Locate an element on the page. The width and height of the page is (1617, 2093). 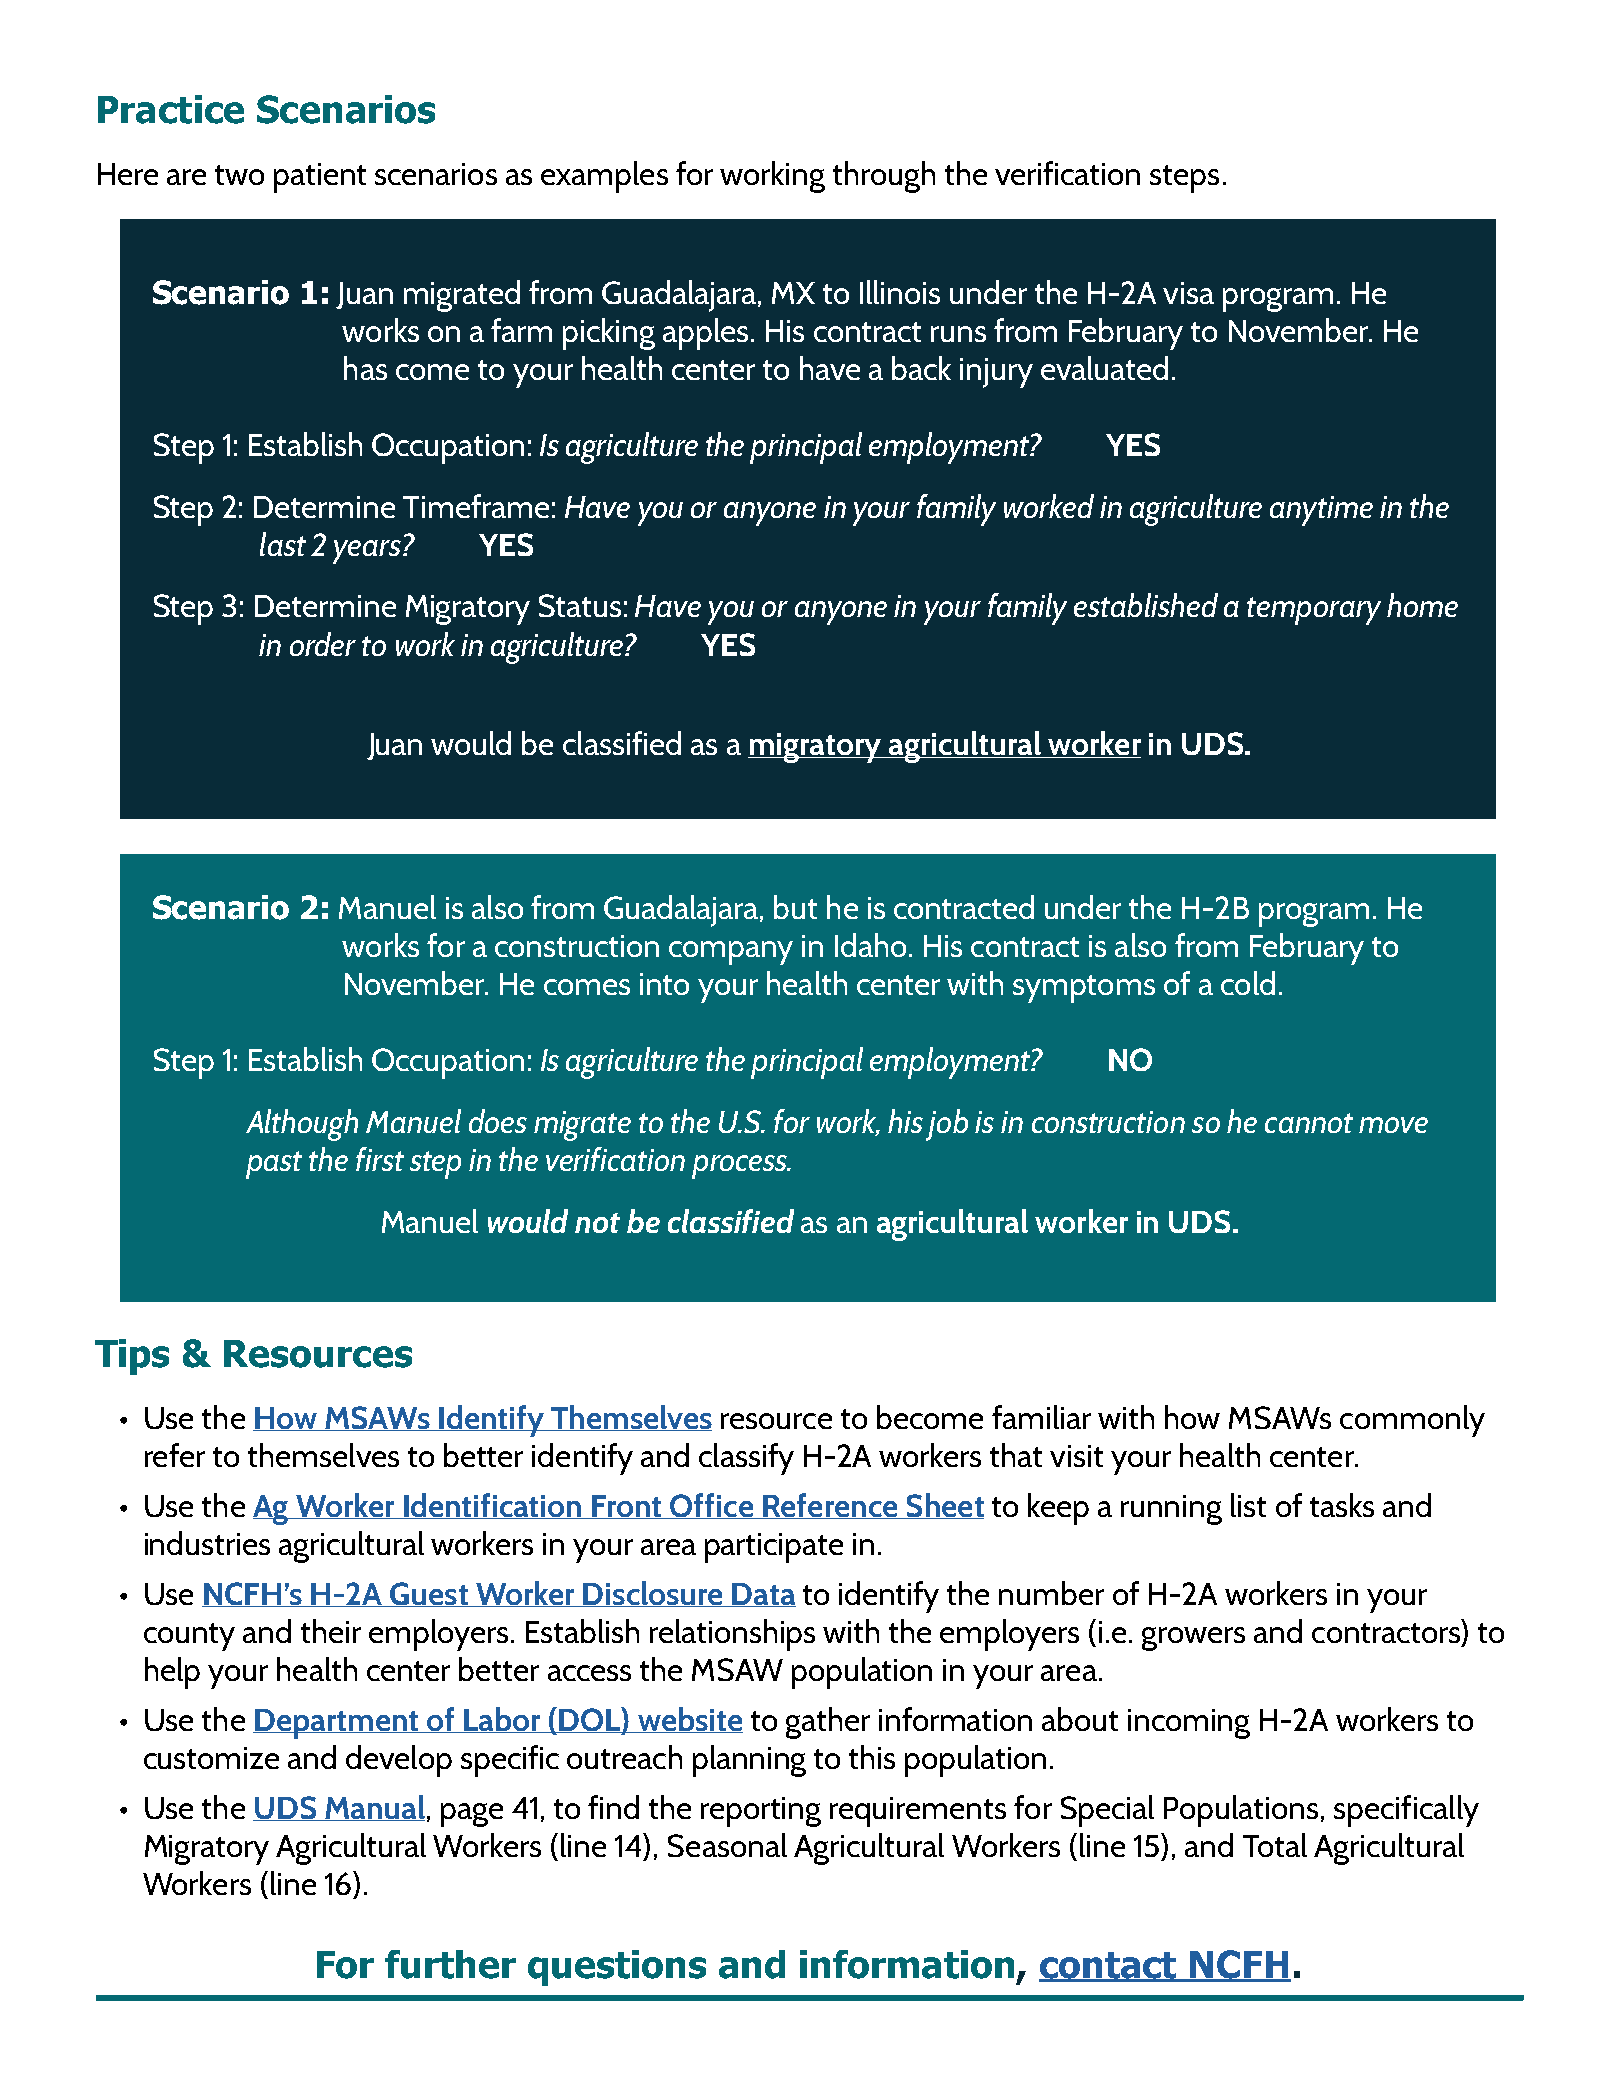
Seasonal is located at coordinates (727, 1845).
